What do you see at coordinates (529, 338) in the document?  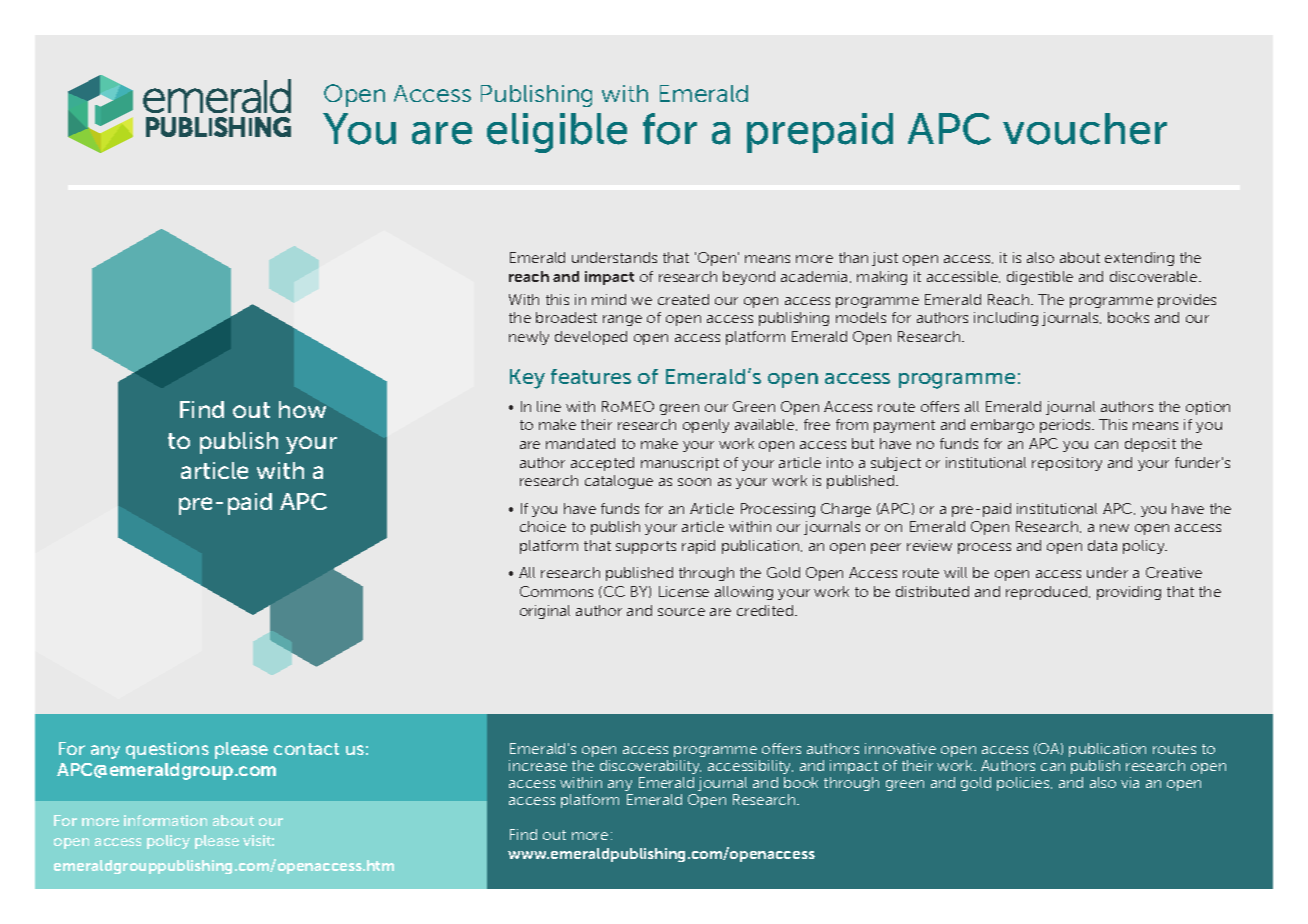 I see `newly` at bounding box center [529, 338].
